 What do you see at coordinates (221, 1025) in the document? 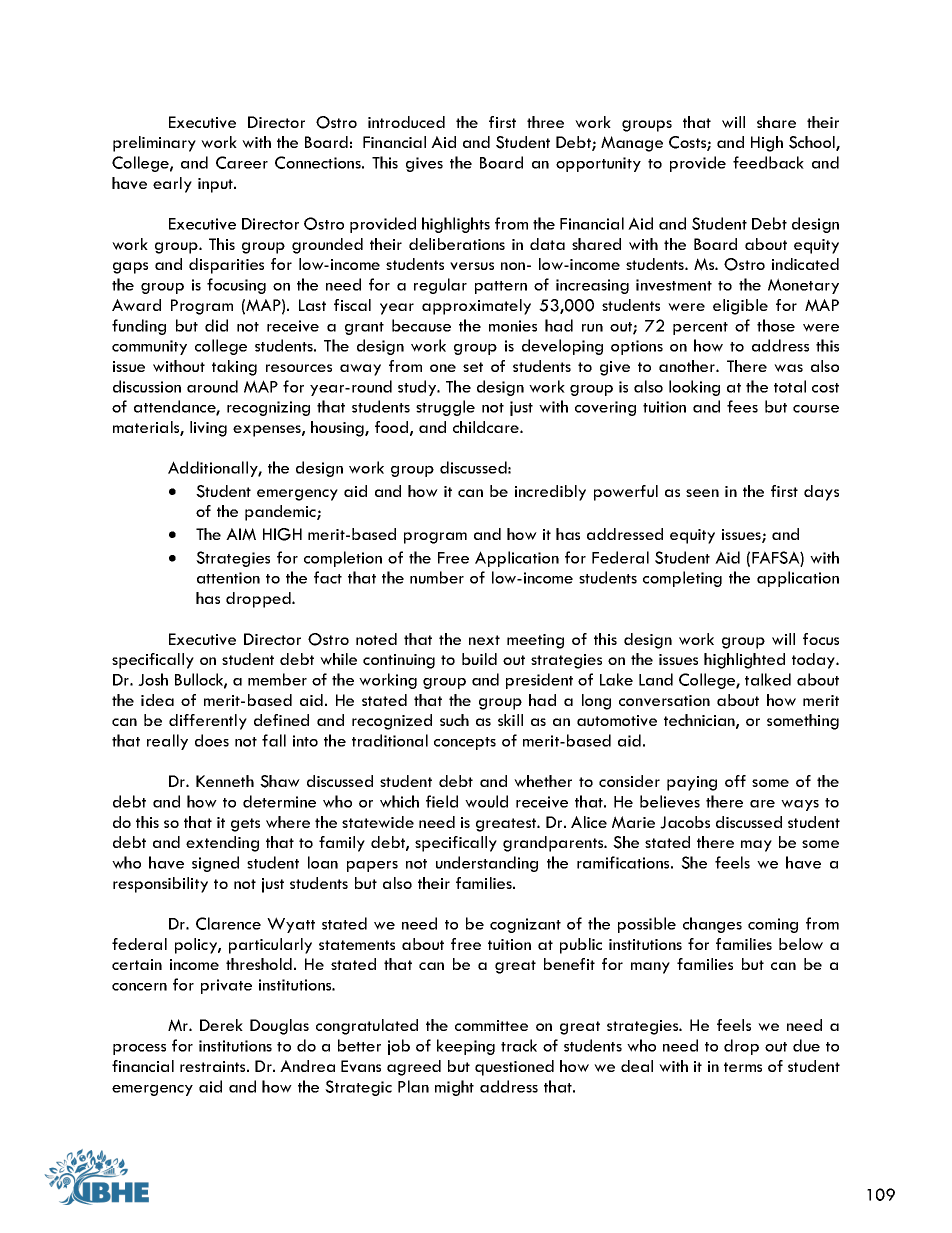
I see `Derek` at bounding box center [221, 1025].
